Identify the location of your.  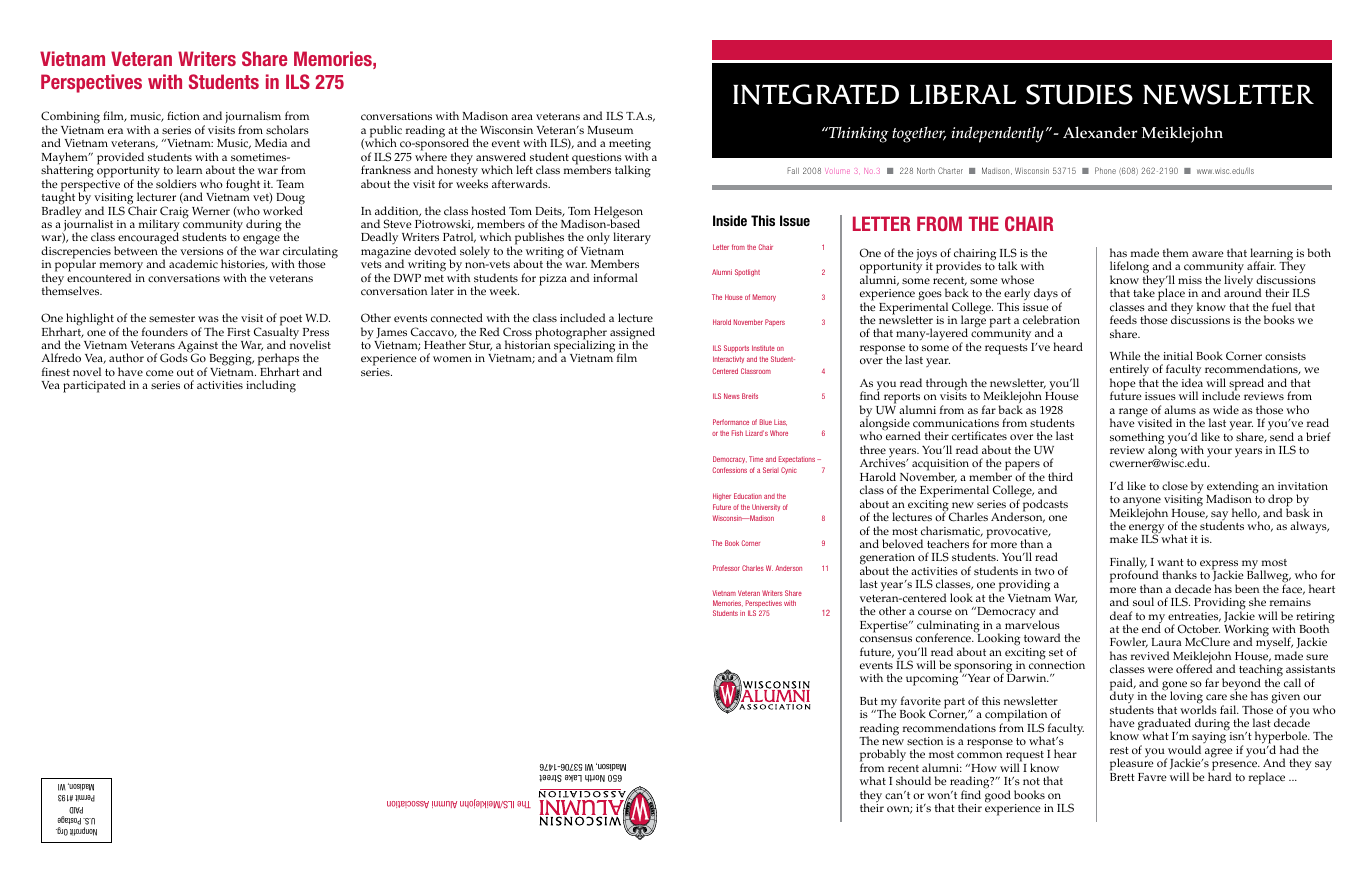
(1219, 452).
